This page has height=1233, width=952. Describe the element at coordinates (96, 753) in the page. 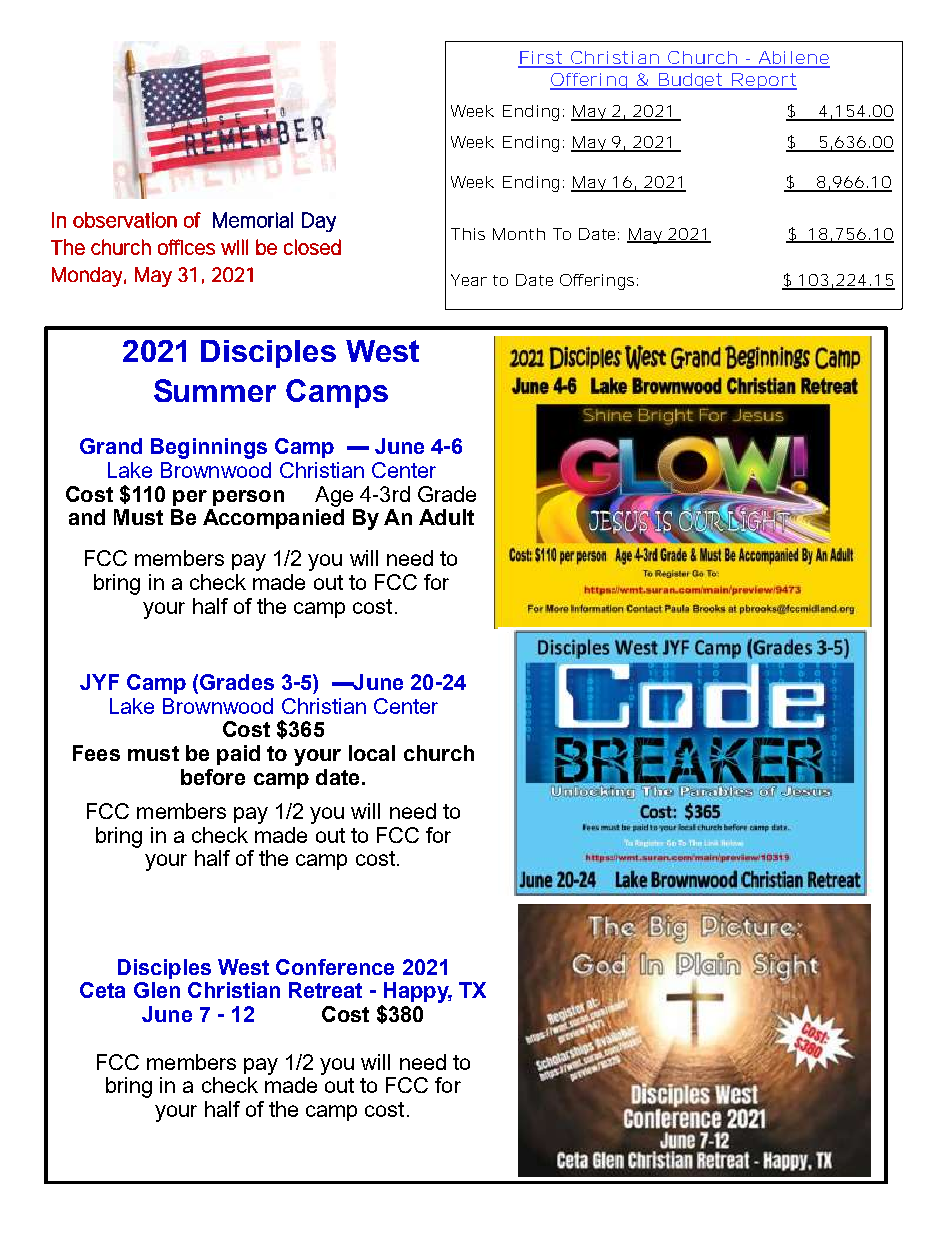

I see `Fees` at that location.
